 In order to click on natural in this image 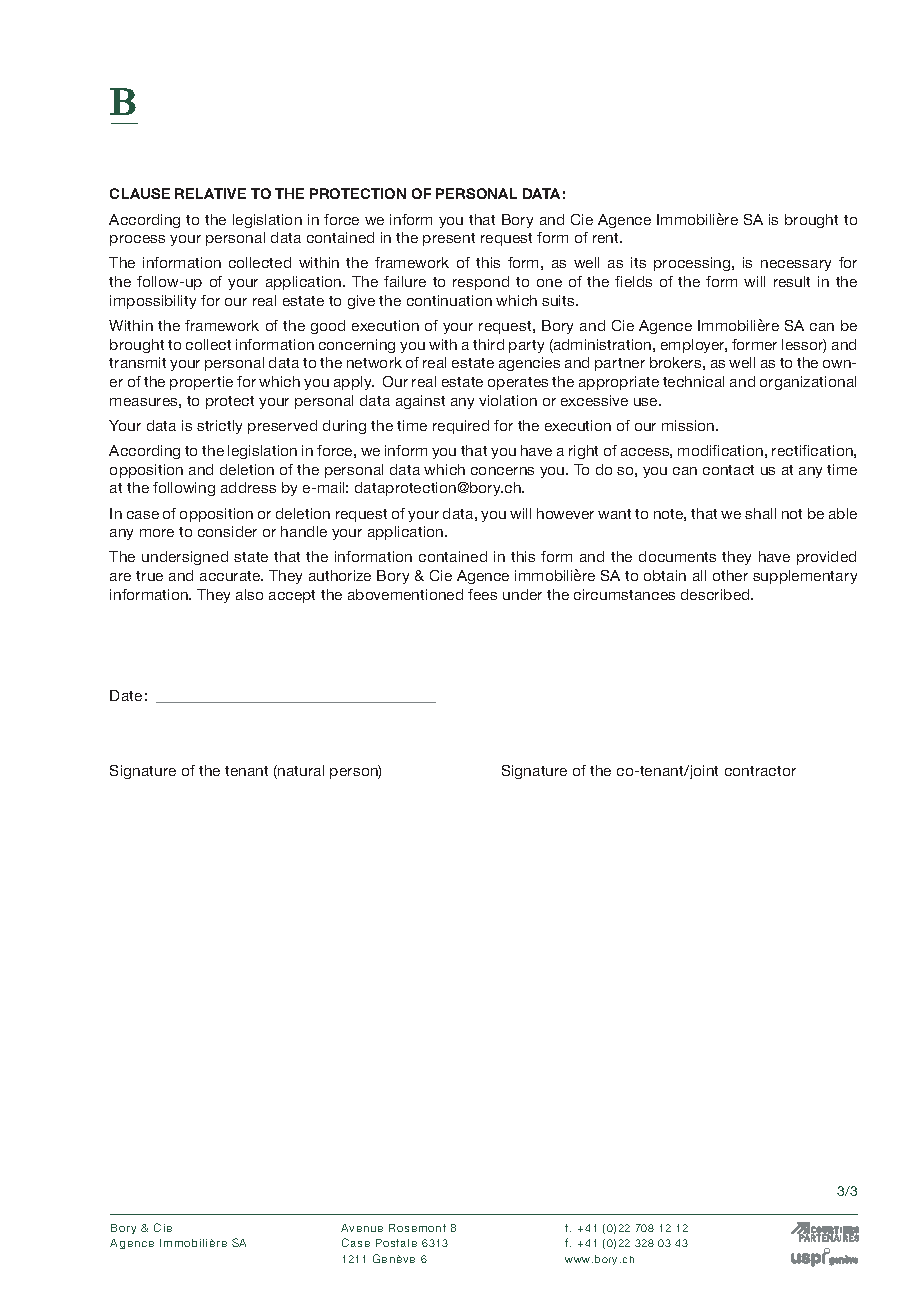, I will do `click(300, 772)`.
